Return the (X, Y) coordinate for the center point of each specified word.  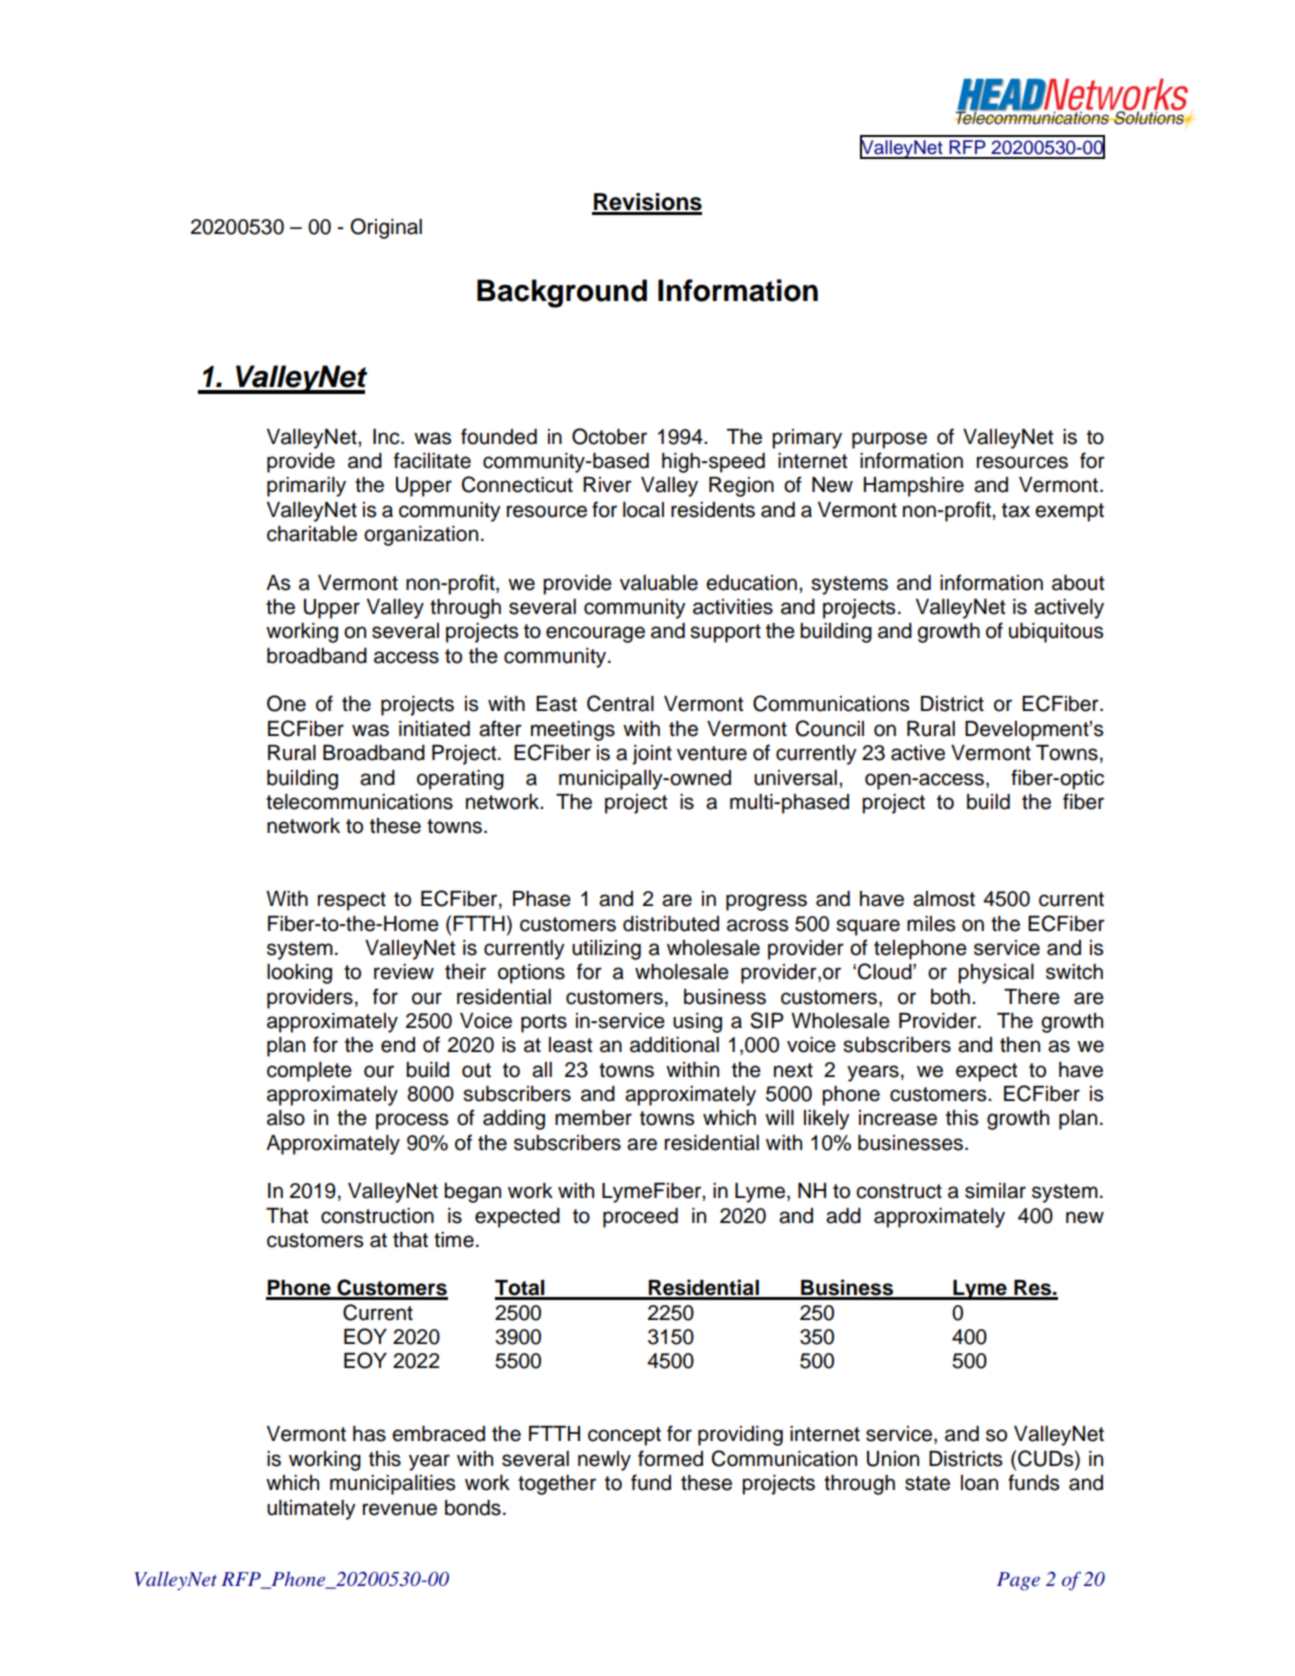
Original (386, 228)
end (398, 1045)
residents (713, 510)
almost (944, 899)
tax (1016, 510)
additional (674, 1045)
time (454, 1240)
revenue (400, 1509)
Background (562, 293)
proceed (640, 1218)
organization (421, 536)
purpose (889, 440)
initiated (434, 729)
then (1020, 1045)
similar (995, 1191)
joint (652, 755)
